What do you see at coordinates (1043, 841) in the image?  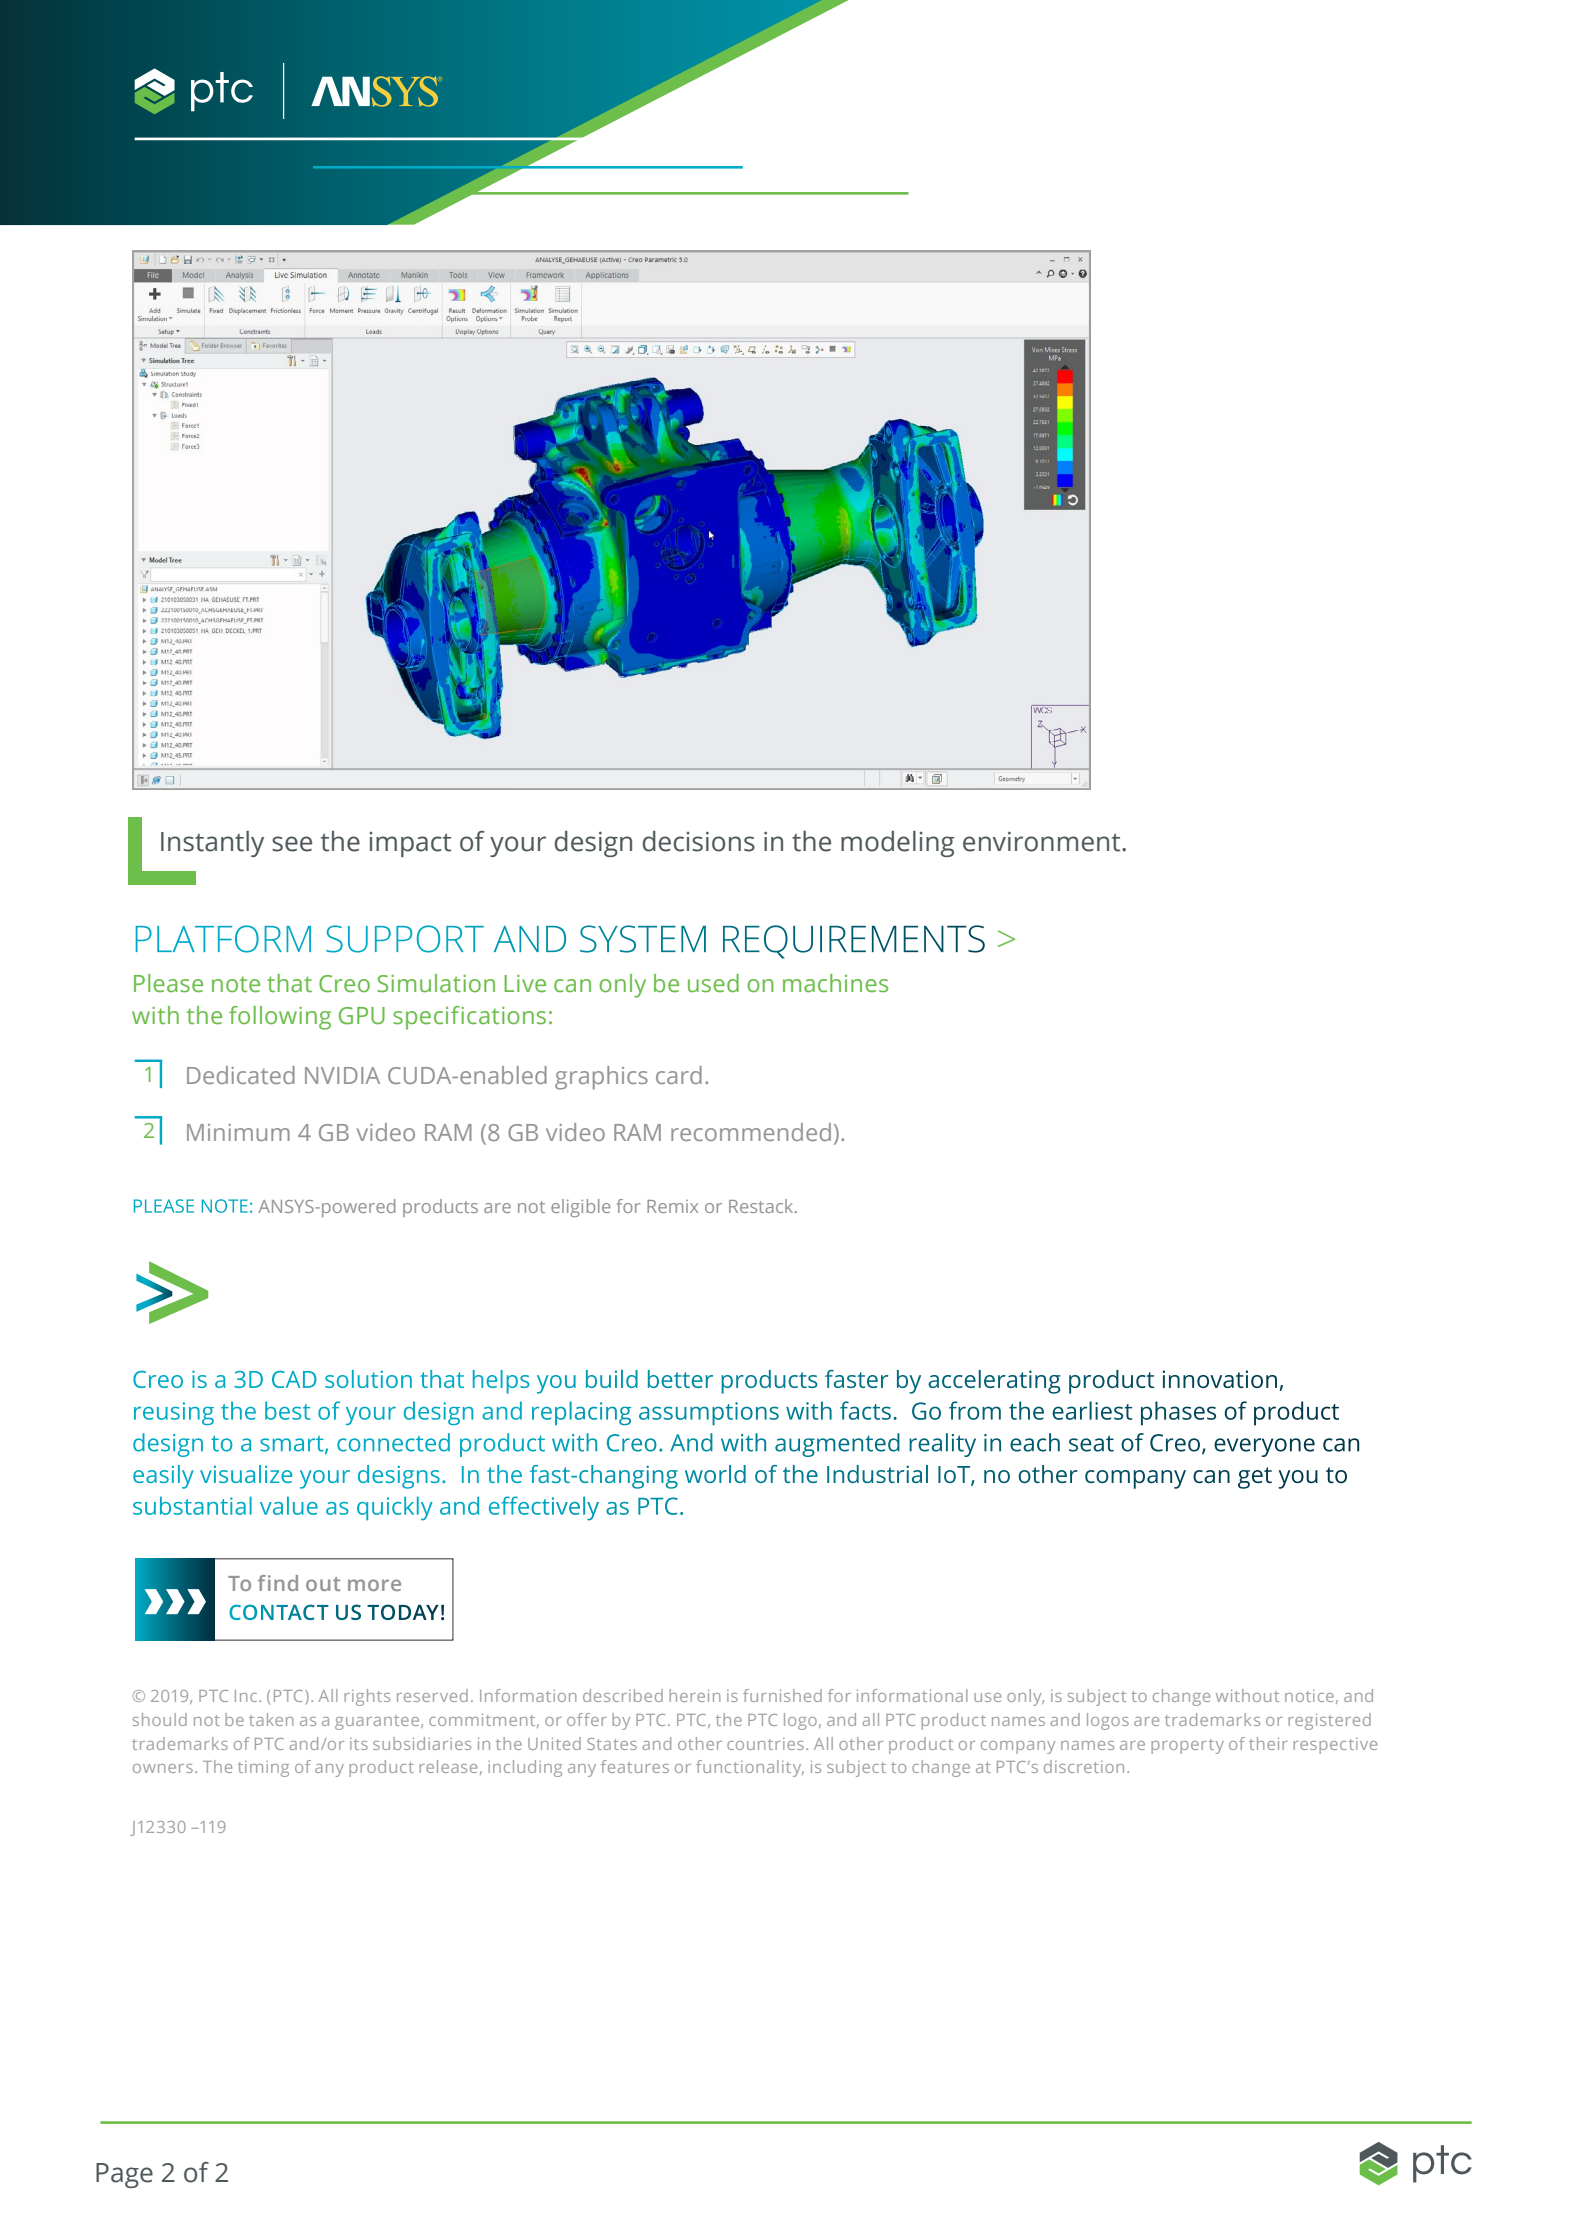 I see `environment` at bounding box center [1043, 841].
